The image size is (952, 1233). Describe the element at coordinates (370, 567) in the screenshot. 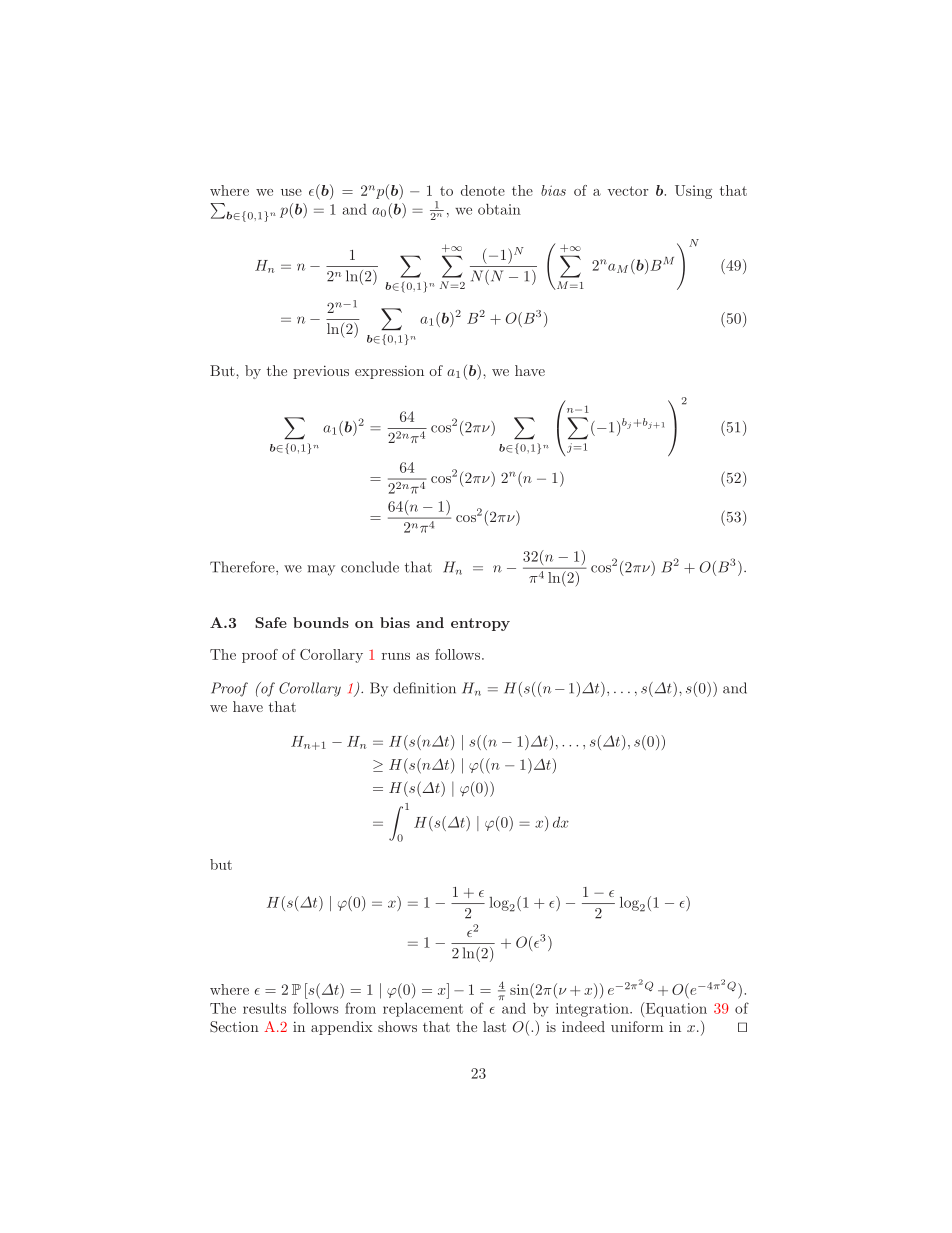

I see `conclude` at that location.
